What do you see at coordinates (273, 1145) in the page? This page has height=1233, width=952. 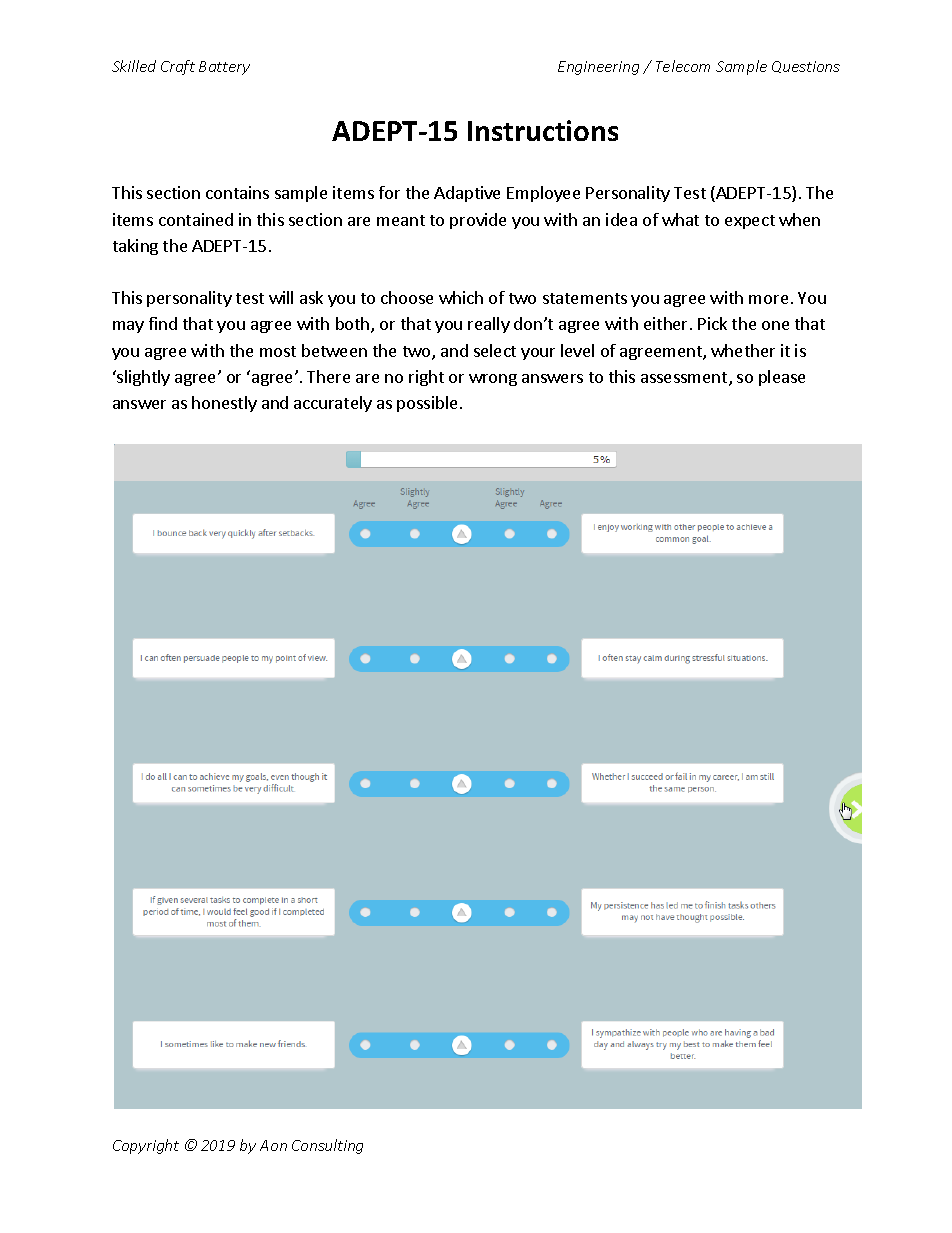 I see `Aon` at bounding box center [273, 1145].
